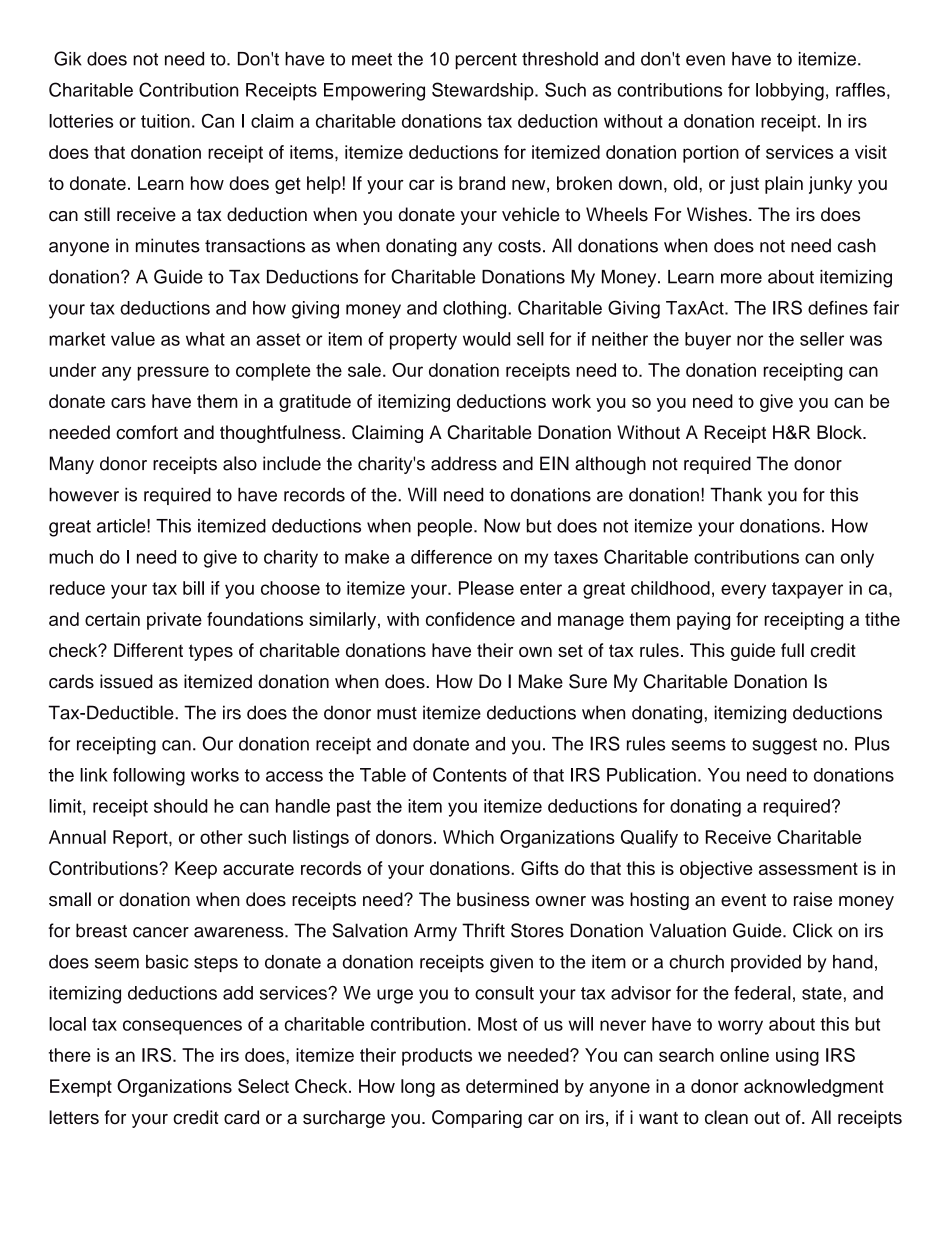 The width and height of the page is (952, 1233). What do you see at coordinates (486, 588) in the page?
I see `Please` at bounding box center [486, 588].
